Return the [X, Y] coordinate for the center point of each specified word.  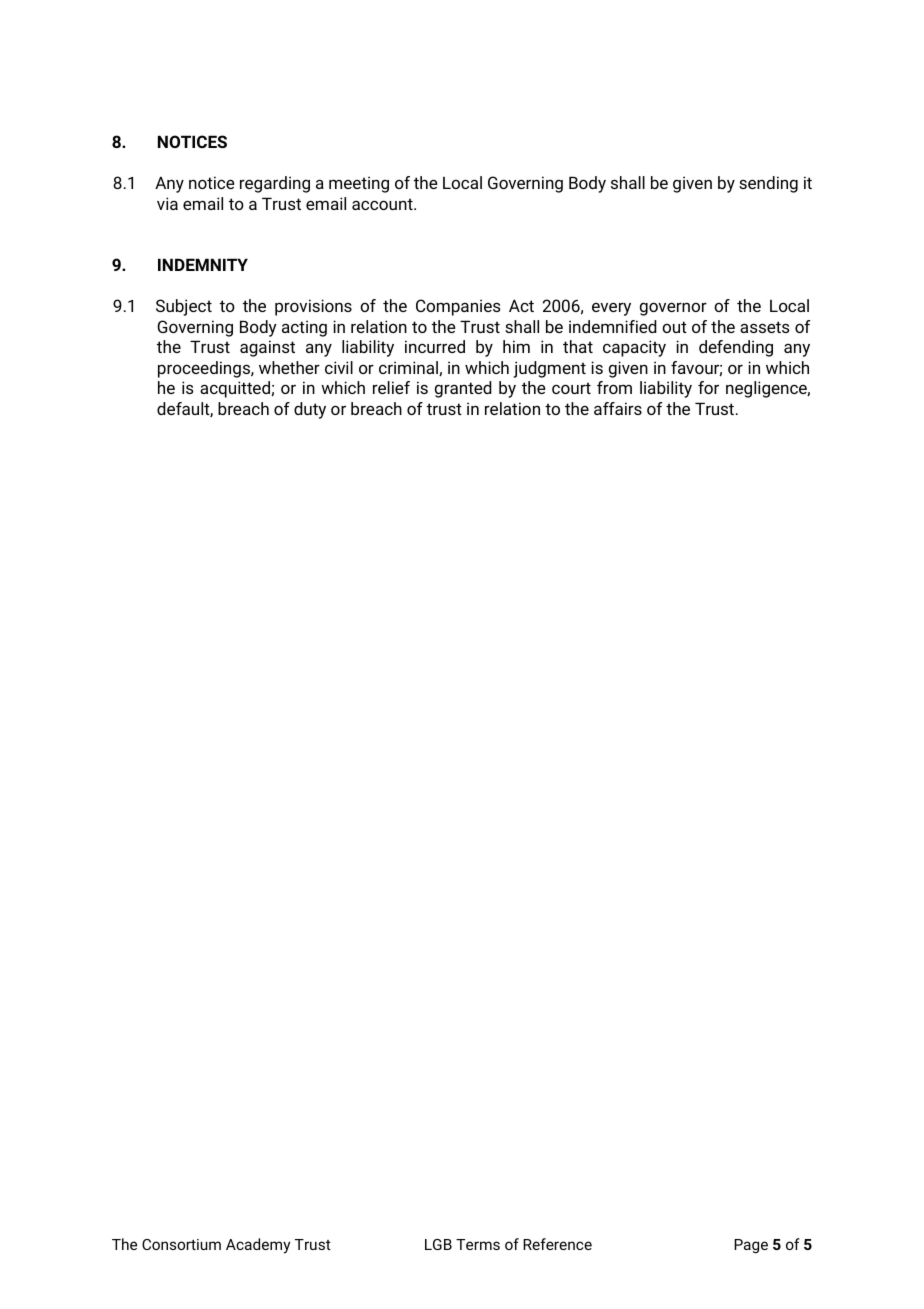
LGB [438, 1244]
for [708, 387]
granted [463, 389]
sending [768, 184]
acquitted [236, 389]
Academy [258, 1246]
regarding [275, 184]
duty [310, 410]
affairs [618, 408]
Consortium [181, 1244]
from [614, 387]
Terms [478, 1244]
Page [751, 1246]
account [383, 204]
